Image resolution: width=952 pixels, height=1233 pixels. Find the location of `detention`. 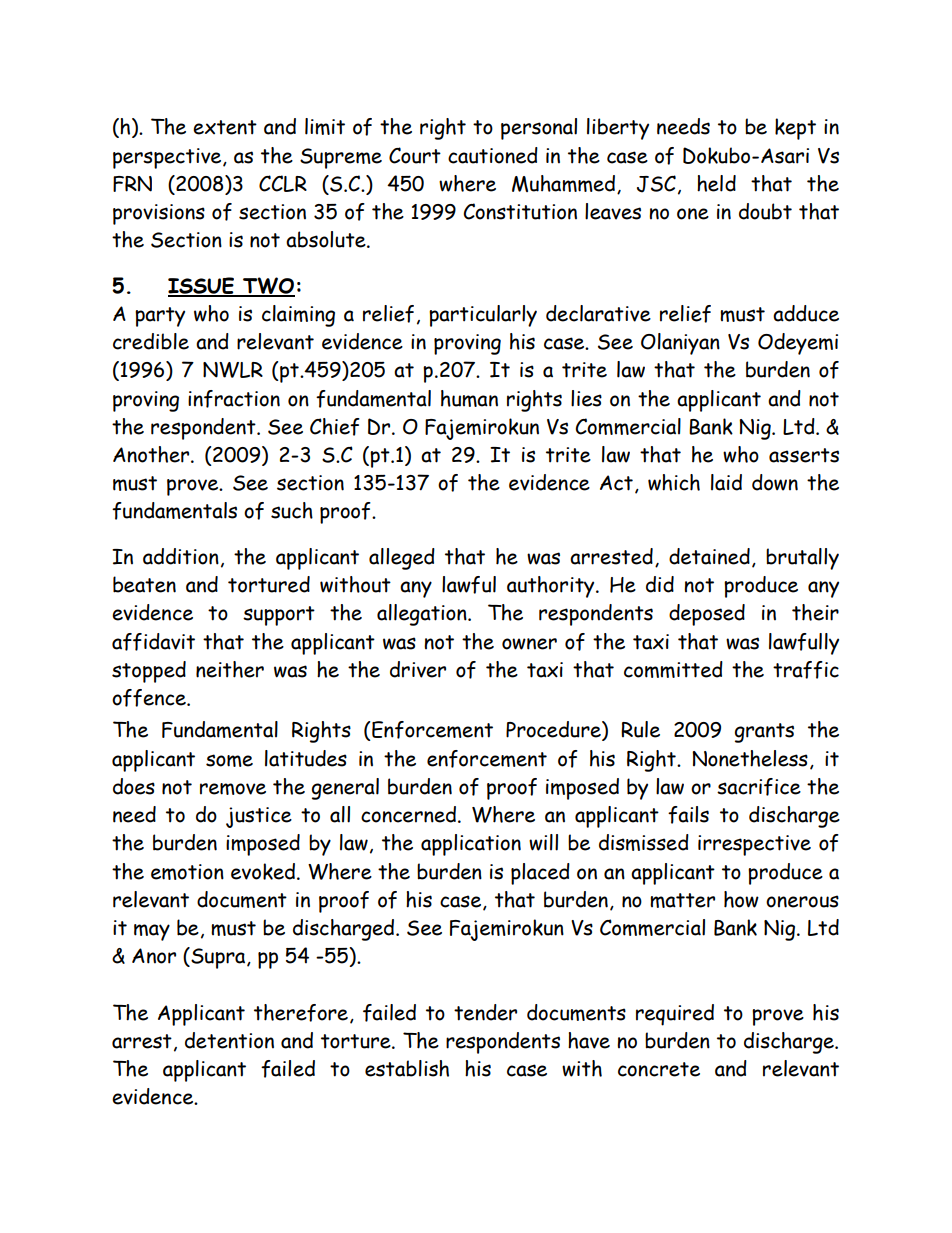

detention is located at coordinates (229, 1040).
